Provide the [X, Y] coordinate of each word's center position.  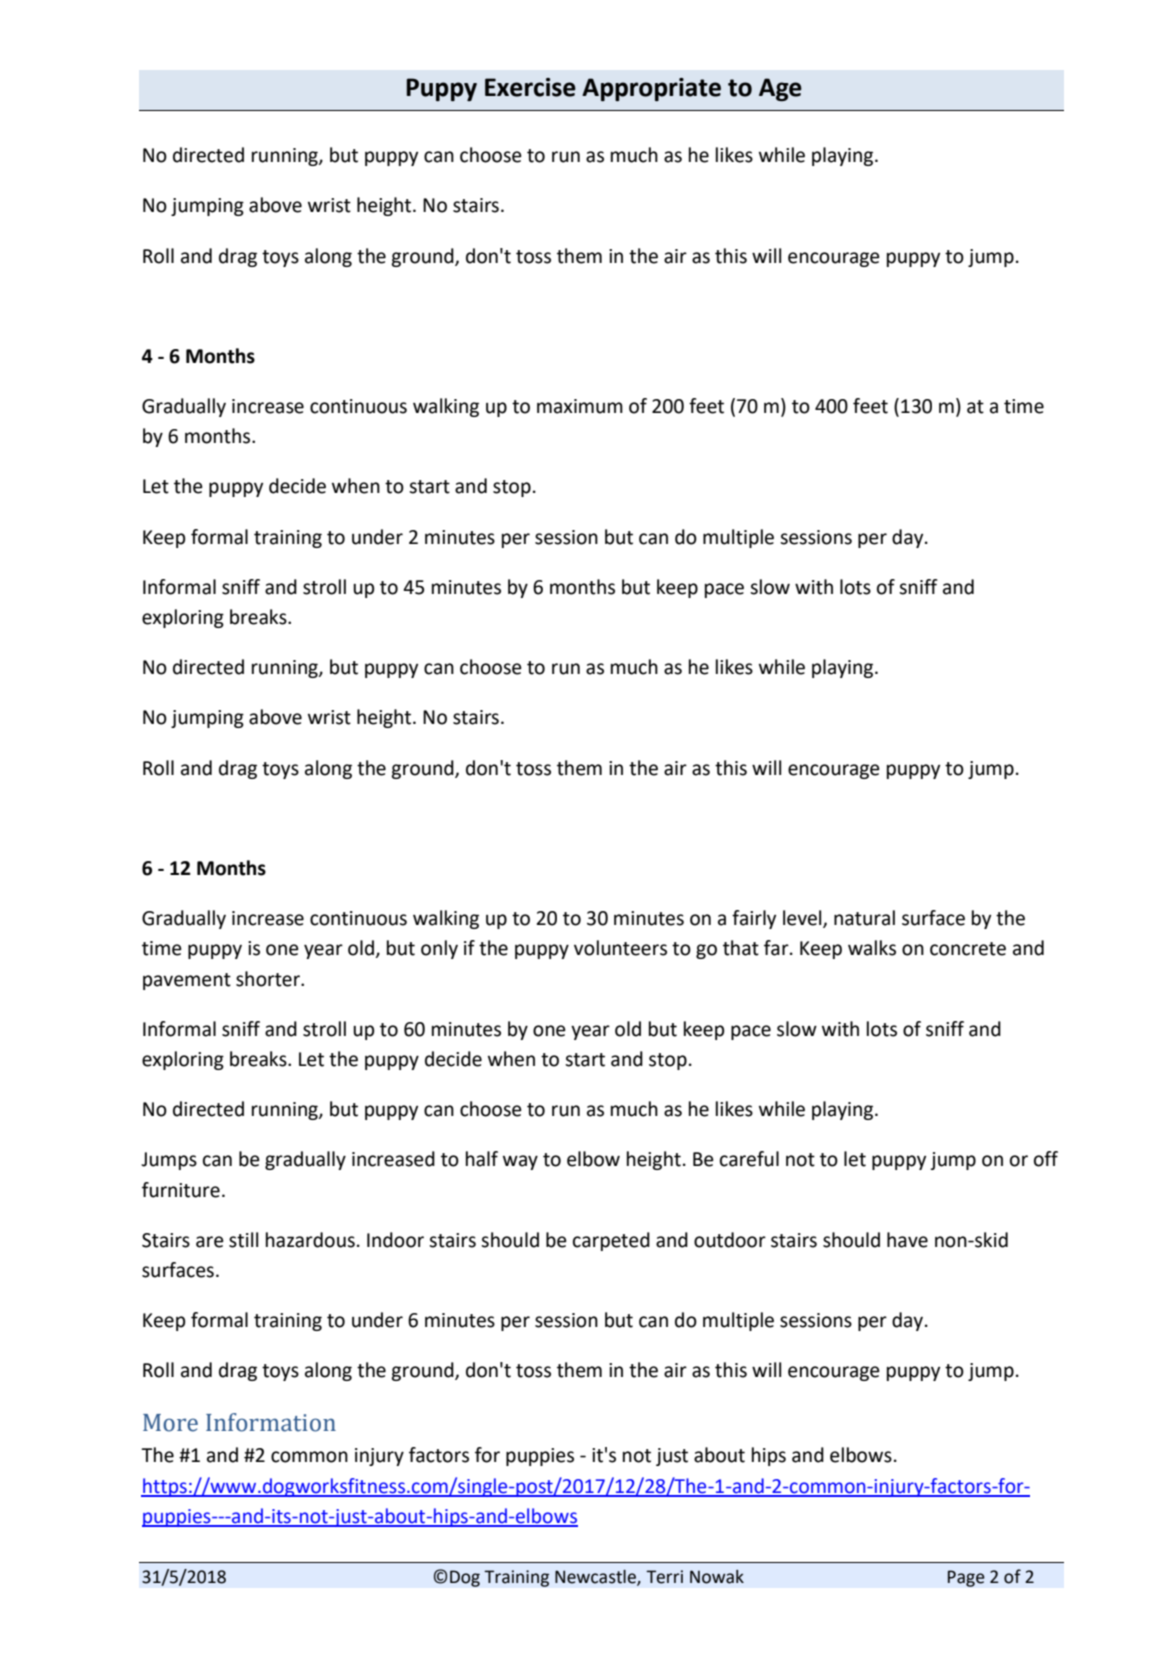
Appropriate [651, 89]
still [243, 1240]
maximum [580, 406]
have [907, 1240]
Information [271, 1422]
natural [864, 918]
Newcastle [596, 1578]
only [439, 949]
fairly [754, 919]
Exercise [530, 87]
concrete [968, 949]
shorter [269, 979]
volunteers [620, 948]
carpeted [611, 1241]
